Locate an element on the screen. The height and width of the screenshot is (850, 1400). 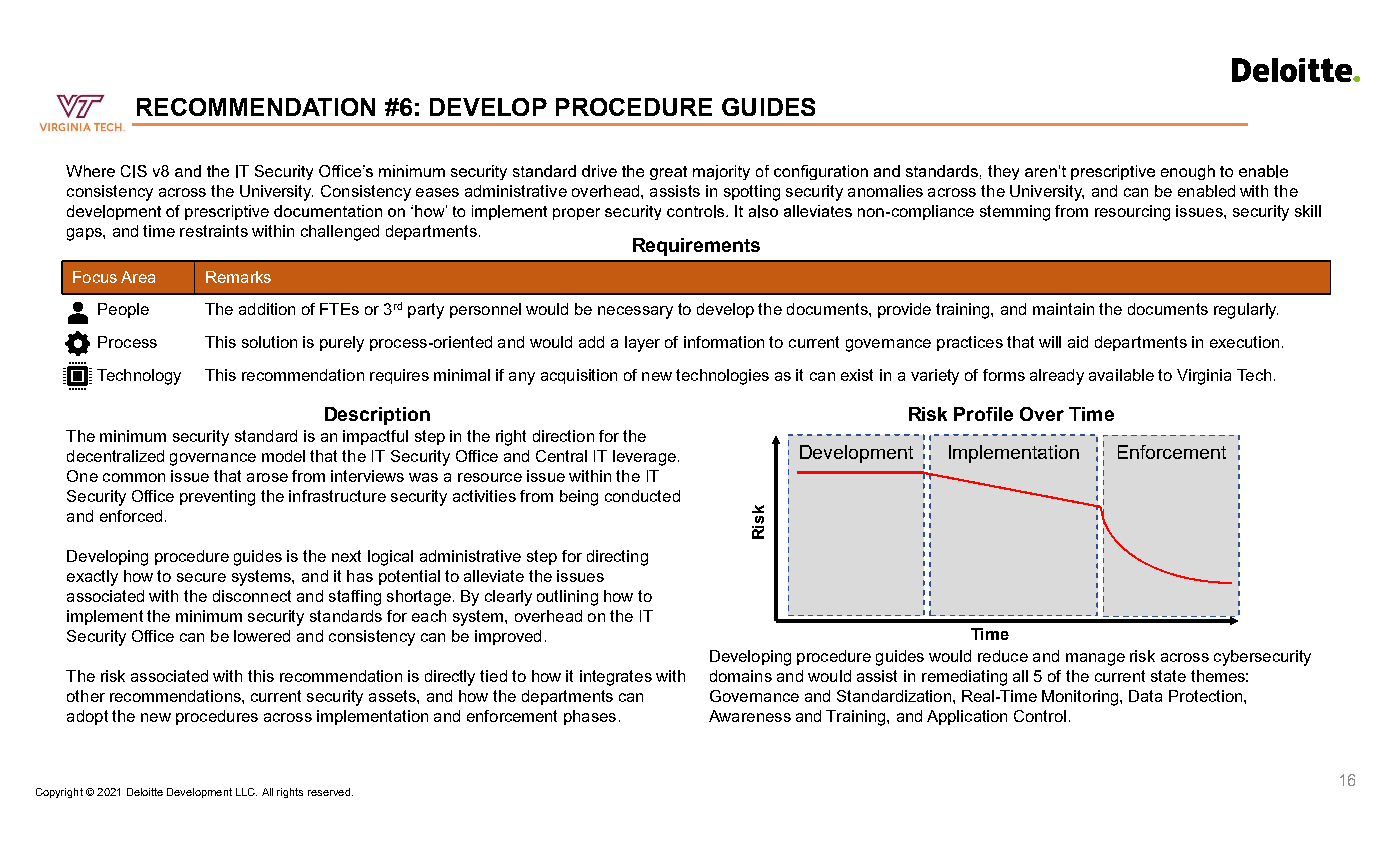
aid is located at coordinates (1078, 342).
